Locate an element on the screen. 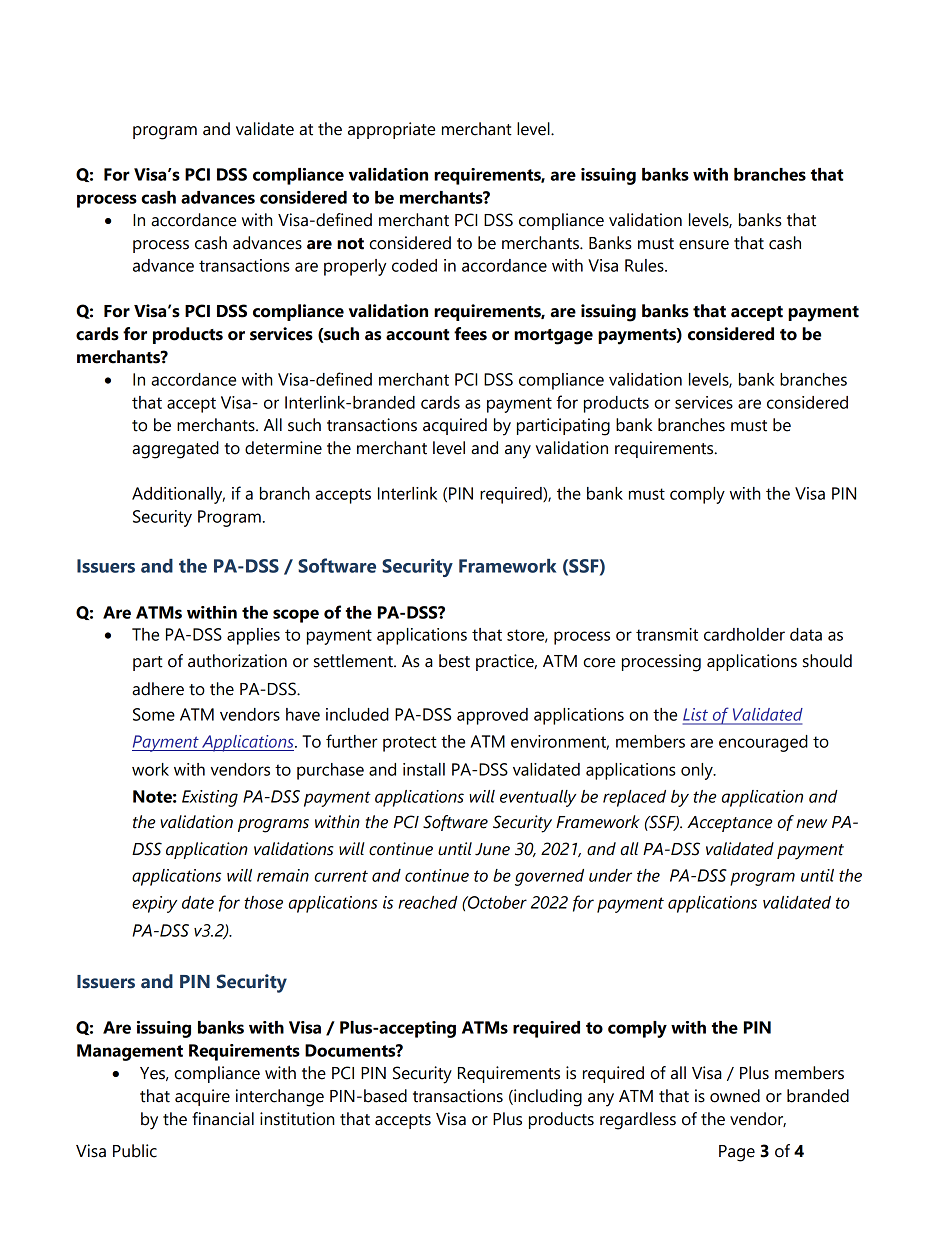  appropriate is located at coordinates (391, 130).
